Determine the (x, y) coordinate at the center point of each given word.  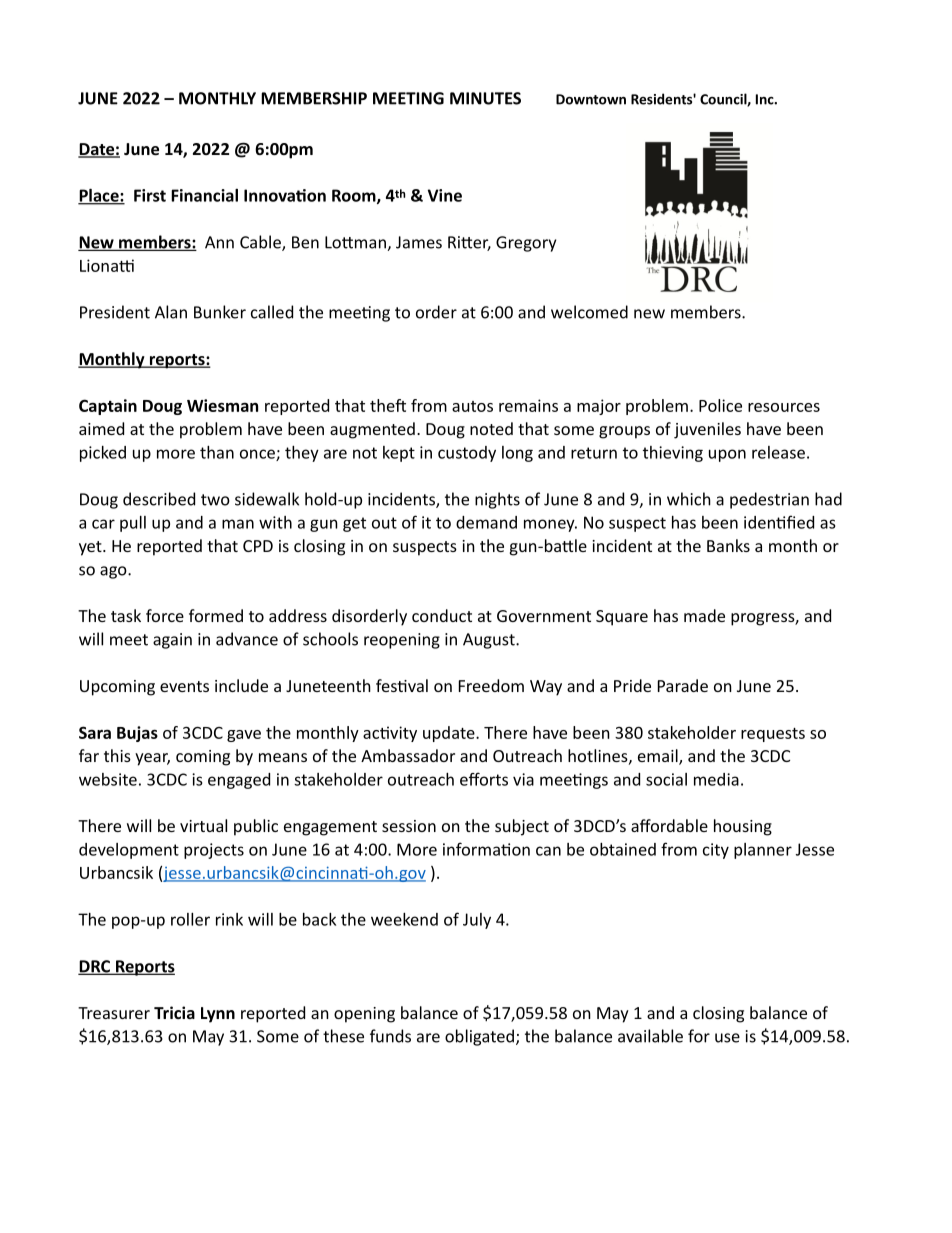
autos (472, 406)
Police (720, 405)
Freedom (491, 685)
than (217, 452)
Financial (204, 195)
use (727, 1038)
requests (773, 735)
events (184, 686)
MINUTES (485, 98)
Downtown (591, 99)
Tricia (174, 1012)
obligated (479, 1037)
